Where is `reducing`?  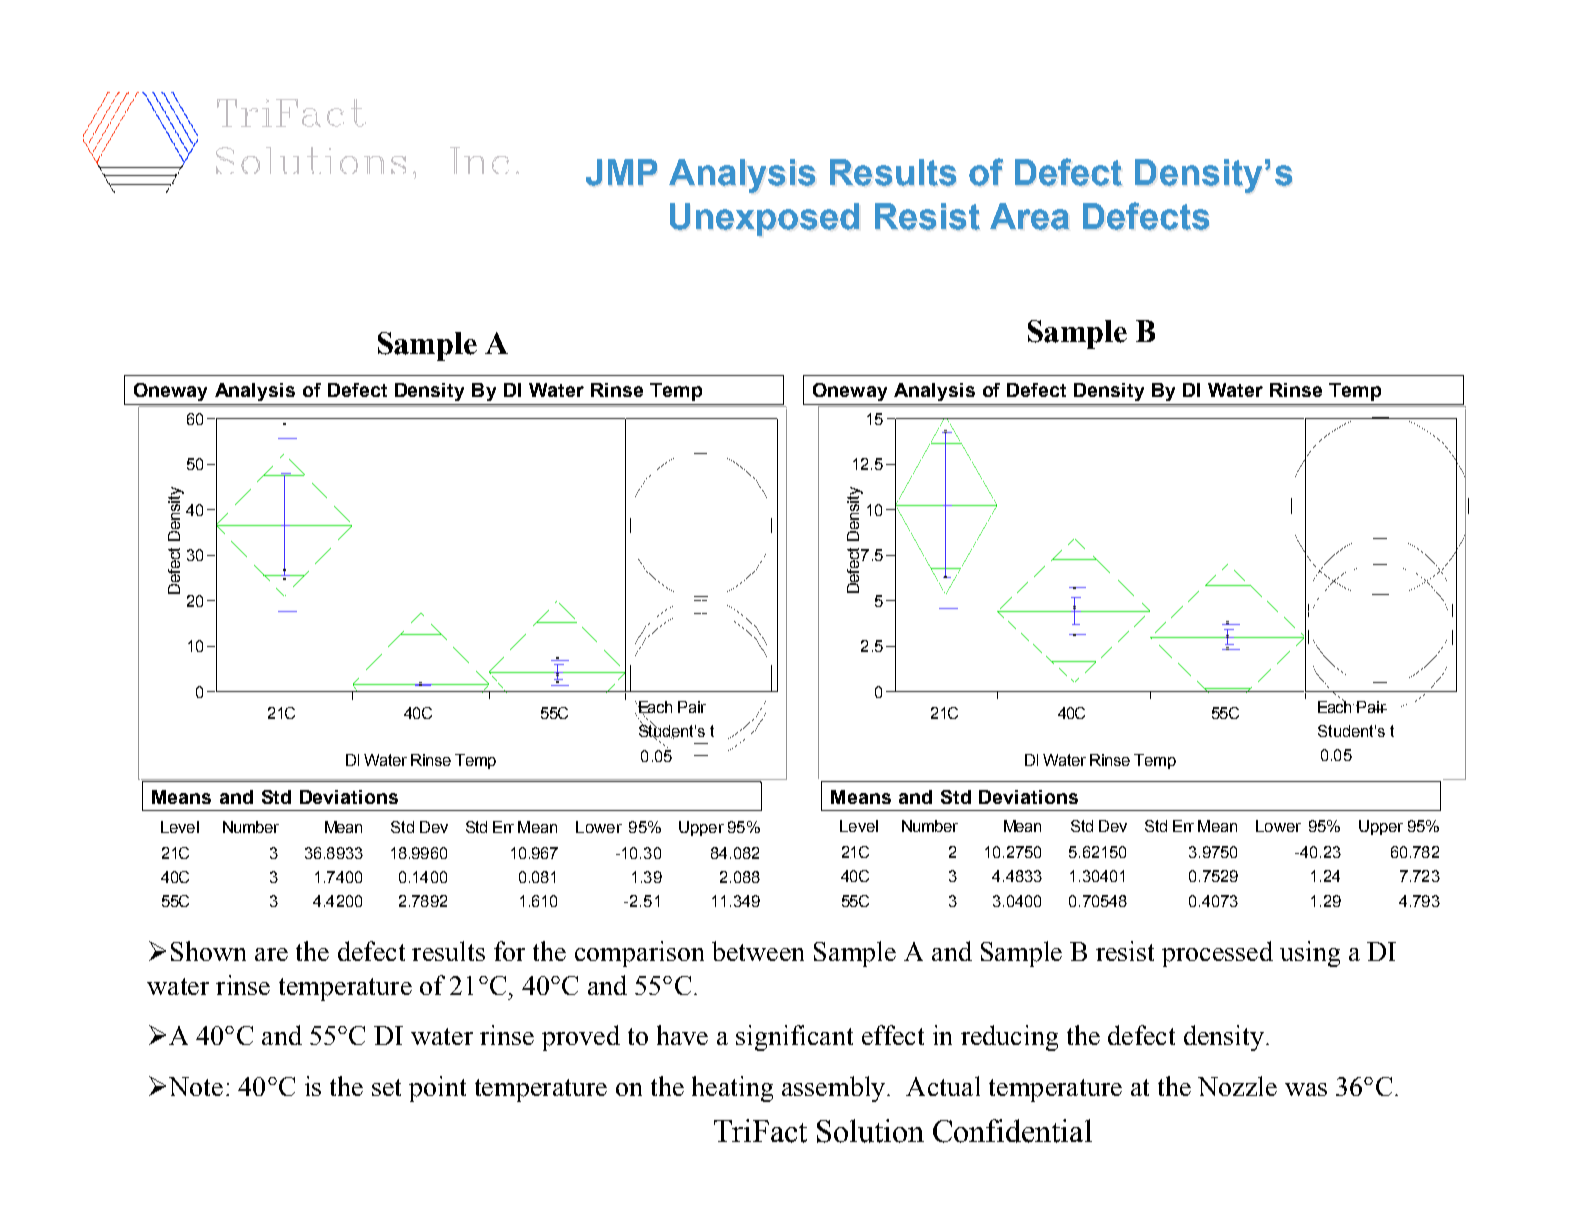
reducing is located at coordinates (1009, 1038).
